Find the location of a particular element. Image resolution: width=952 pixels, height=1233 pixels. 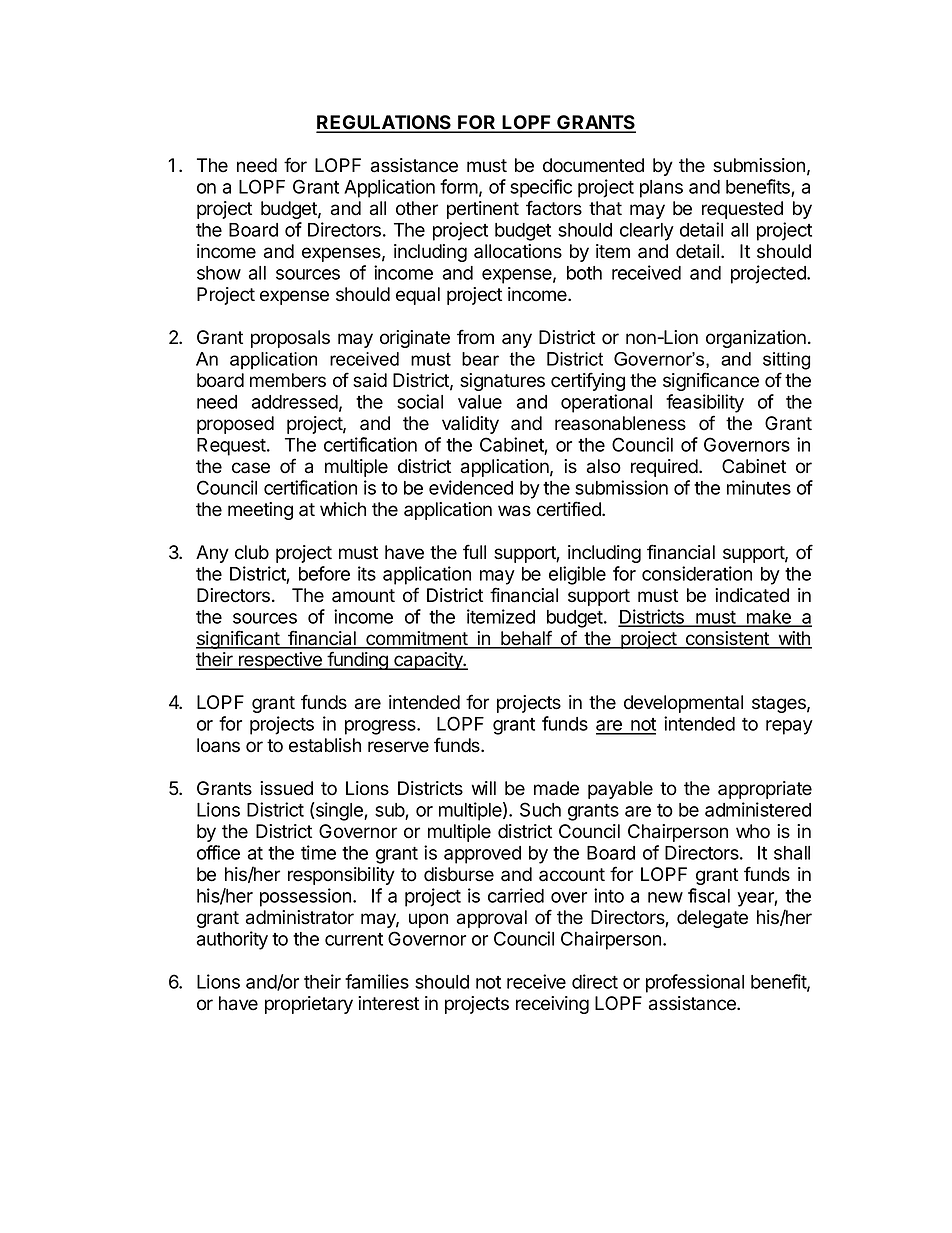

full is located at coordinates (474, 551).
